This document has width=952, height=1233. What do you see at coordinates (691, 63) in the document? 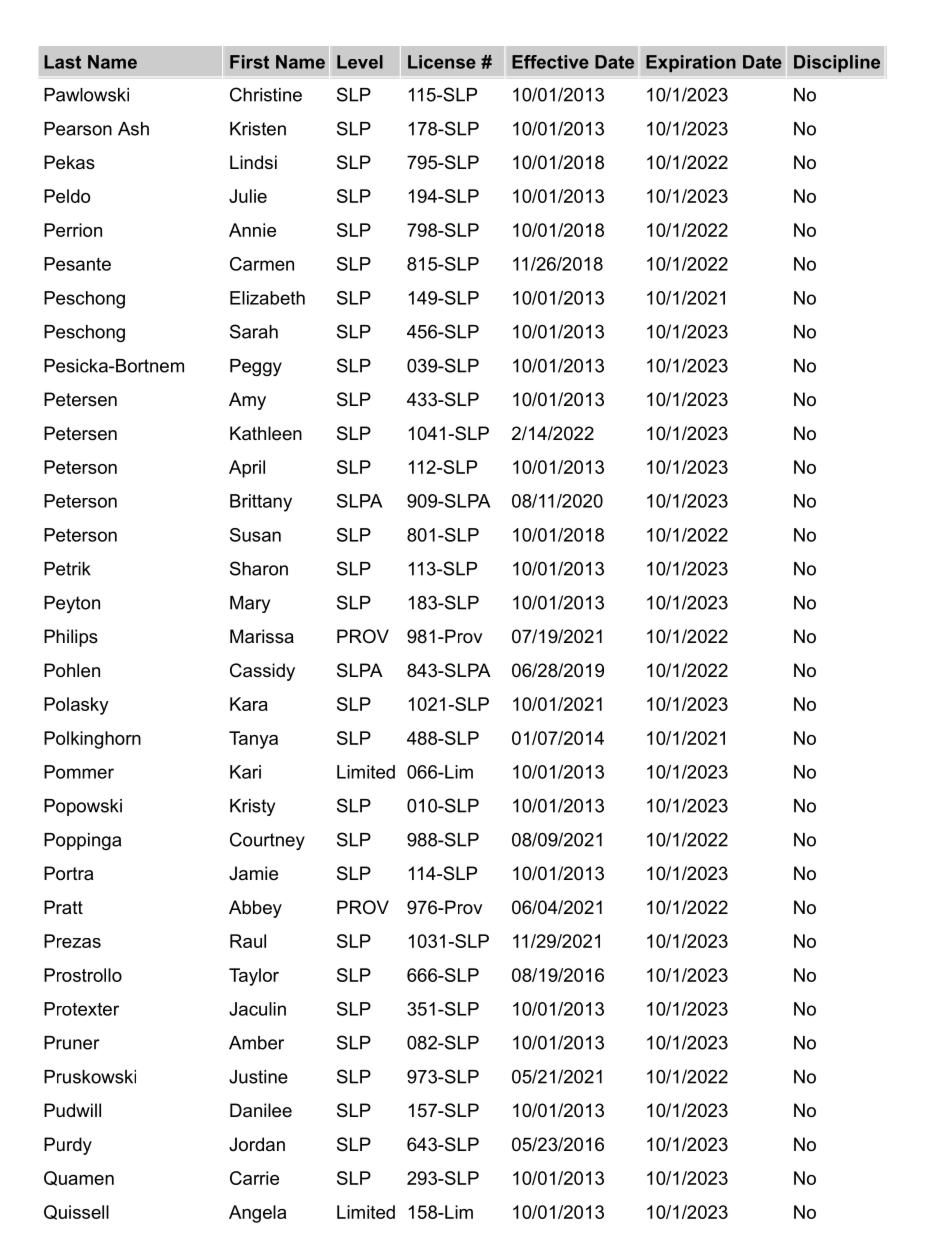
I see `Expiration` at bounding box center [691, 63].
